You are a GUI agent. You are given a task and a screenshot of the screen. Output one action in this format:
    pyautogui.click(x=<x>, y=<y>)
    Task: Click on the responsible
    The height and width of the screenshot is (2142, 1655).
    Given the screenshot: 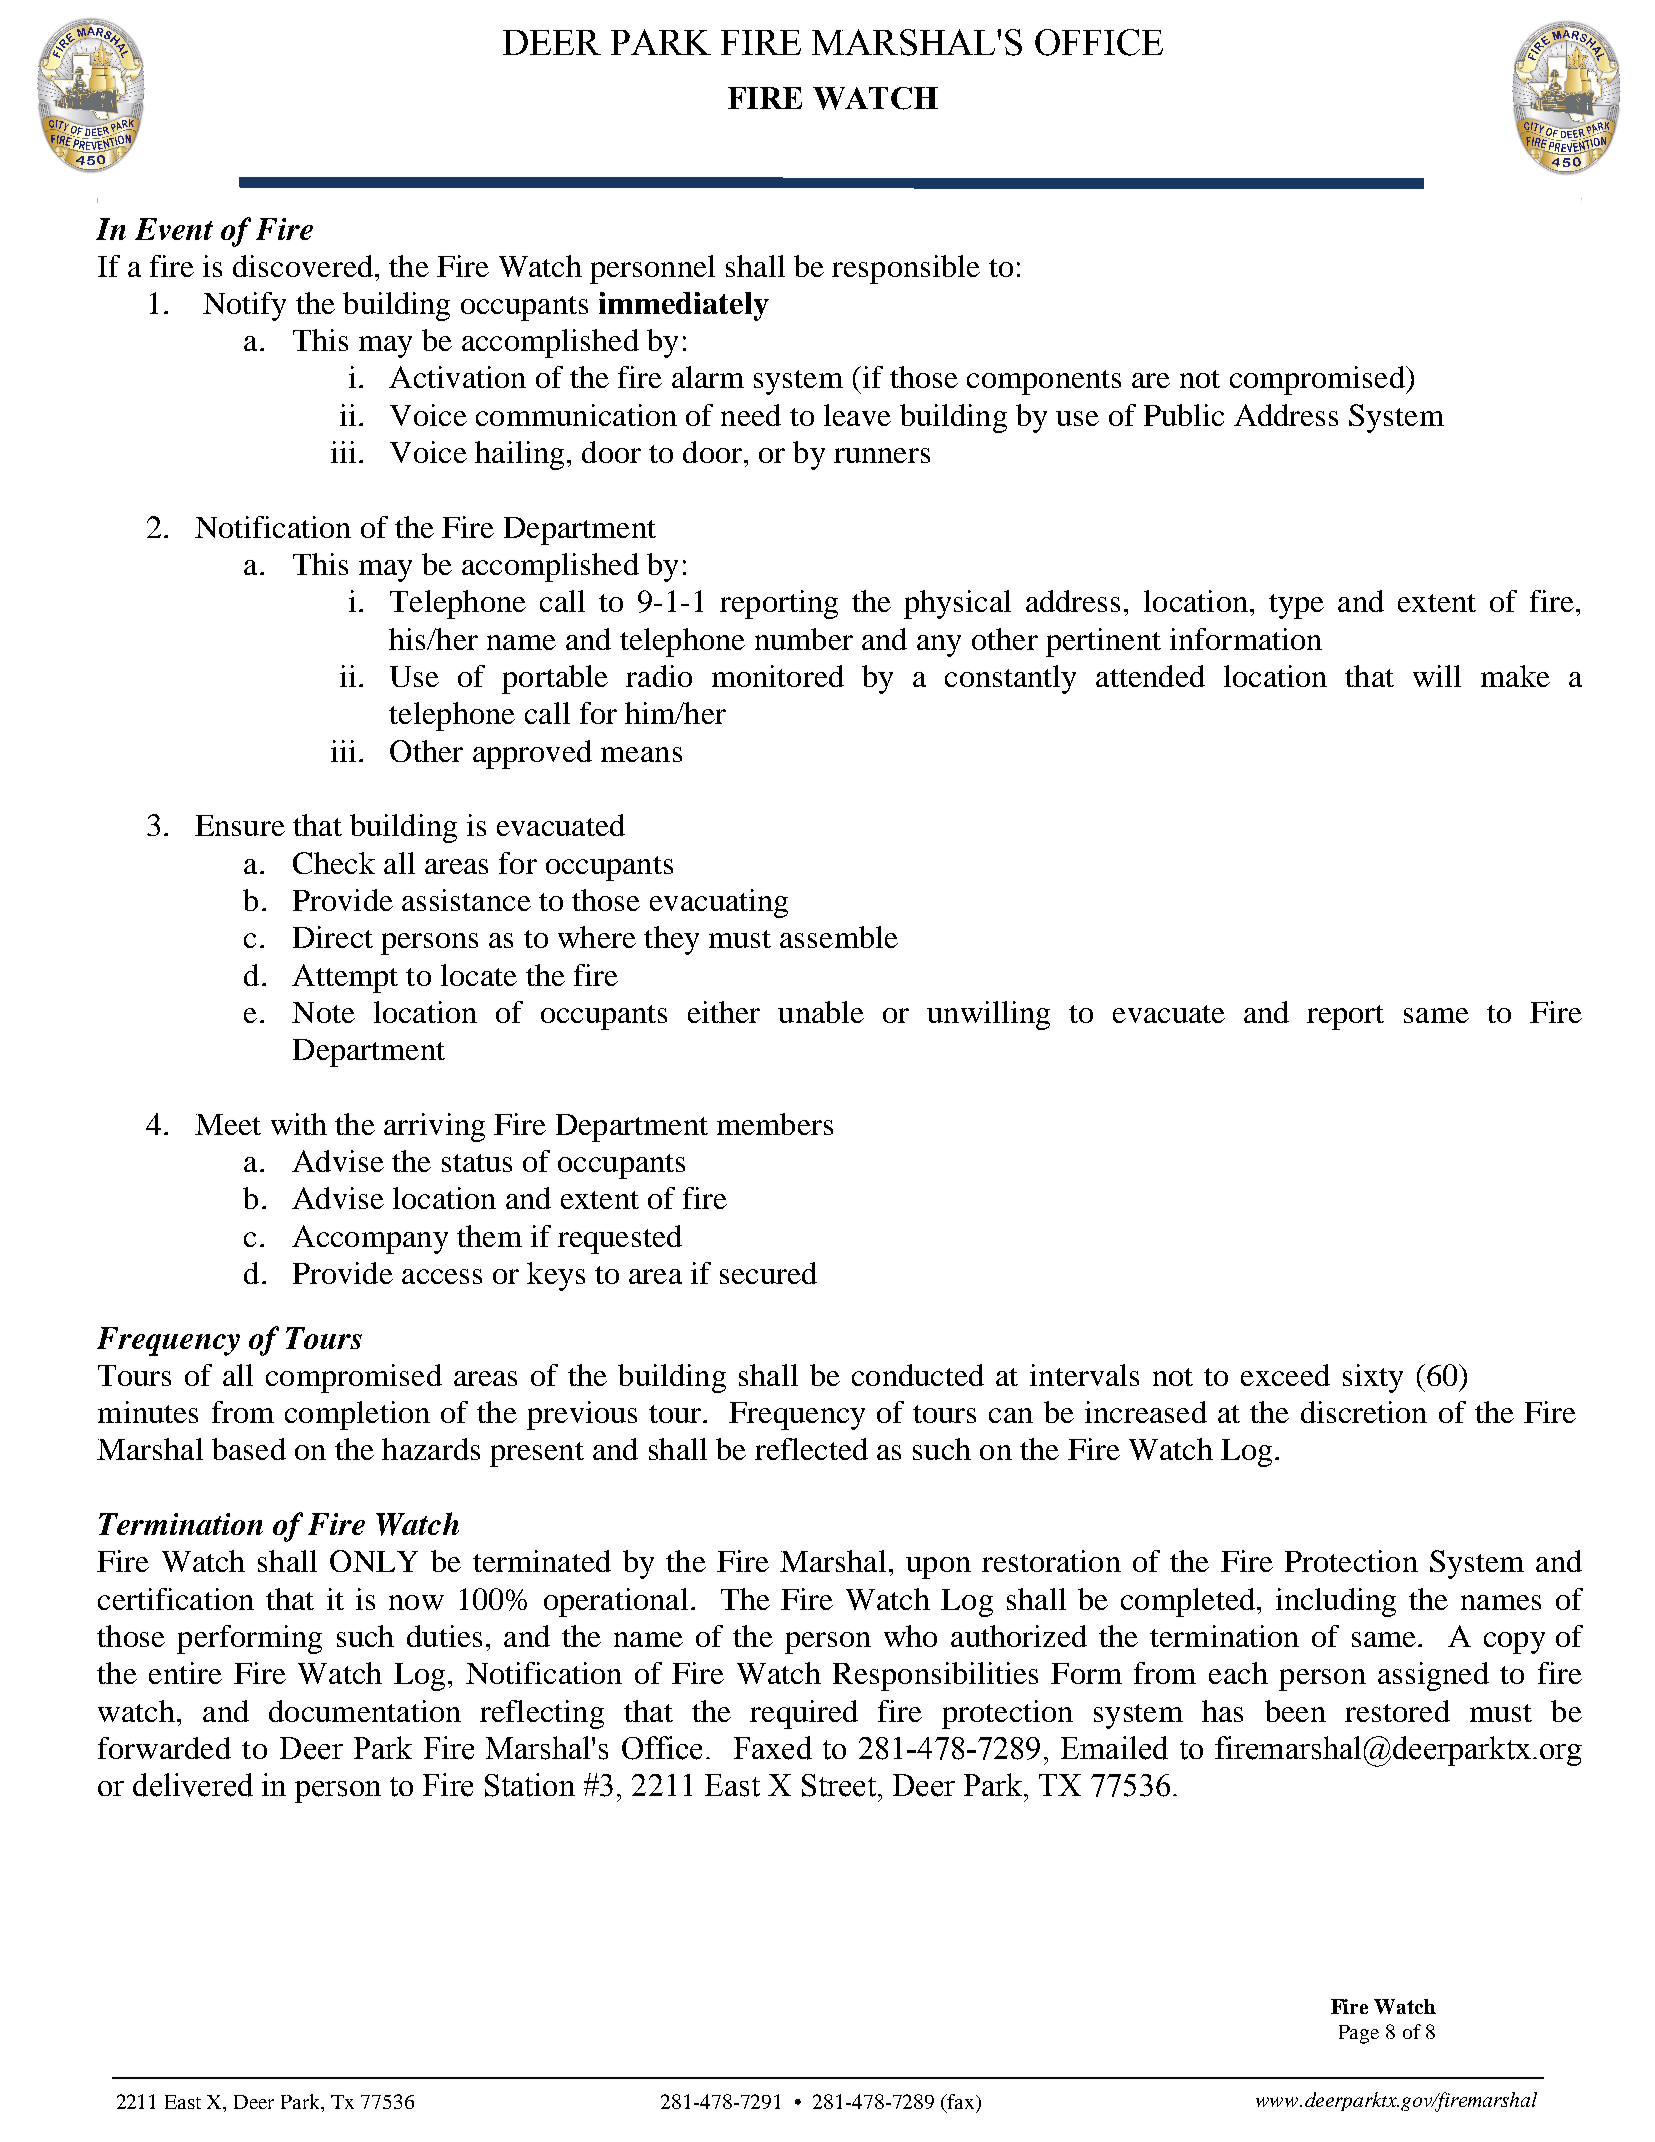 What is the action you would take?
    pyautogui.click(x=906, y=269)
